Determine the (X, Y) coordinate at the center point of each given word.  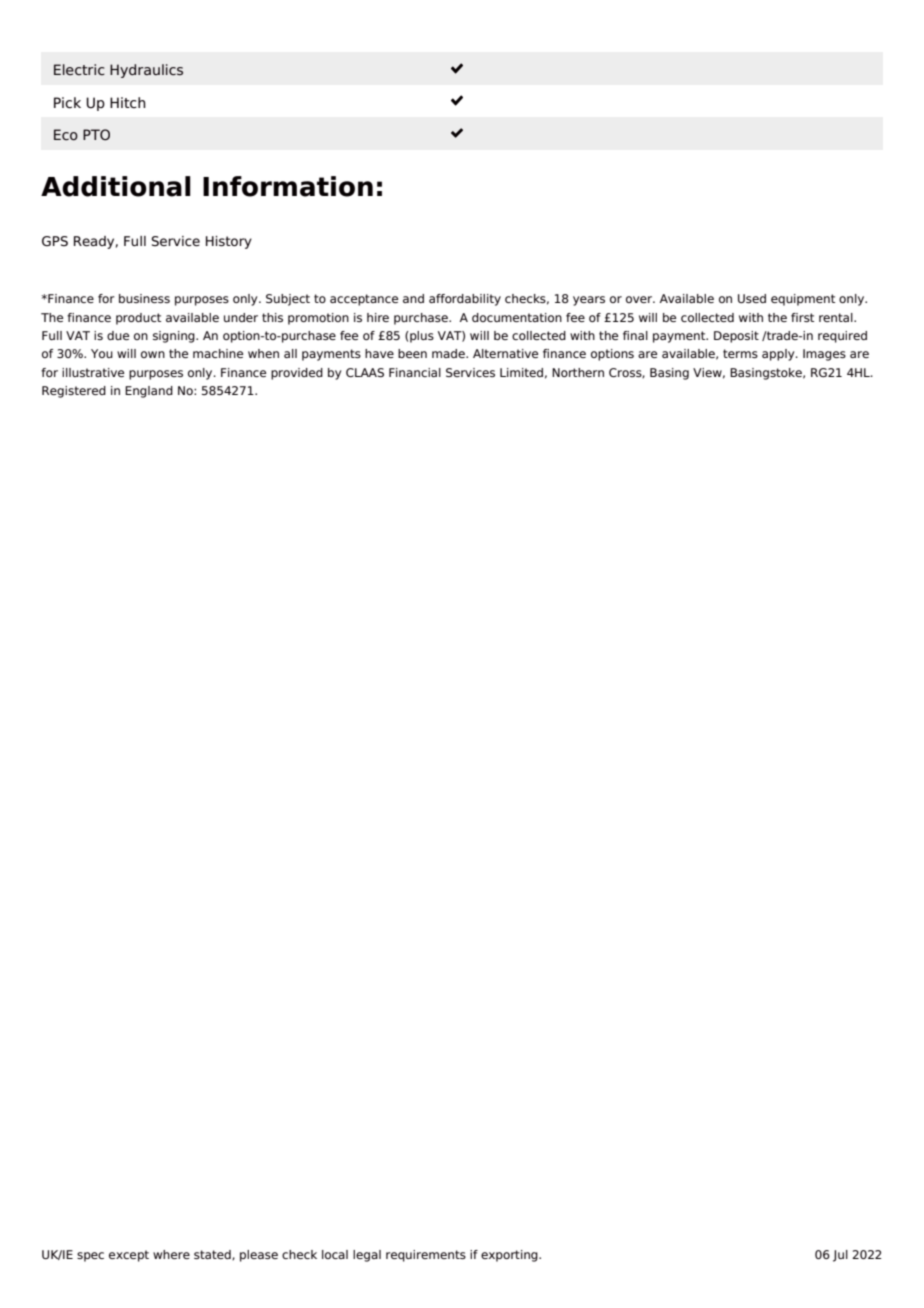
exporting (510, 1256)
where (171, 1254)
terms (740, 353)
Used (752, 298)
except (129, 1256)
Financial (415, 372)
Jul (840, 1256)
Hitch (128, 102)
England (149, 392)
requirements (426, 1256)
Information (288, 186)
